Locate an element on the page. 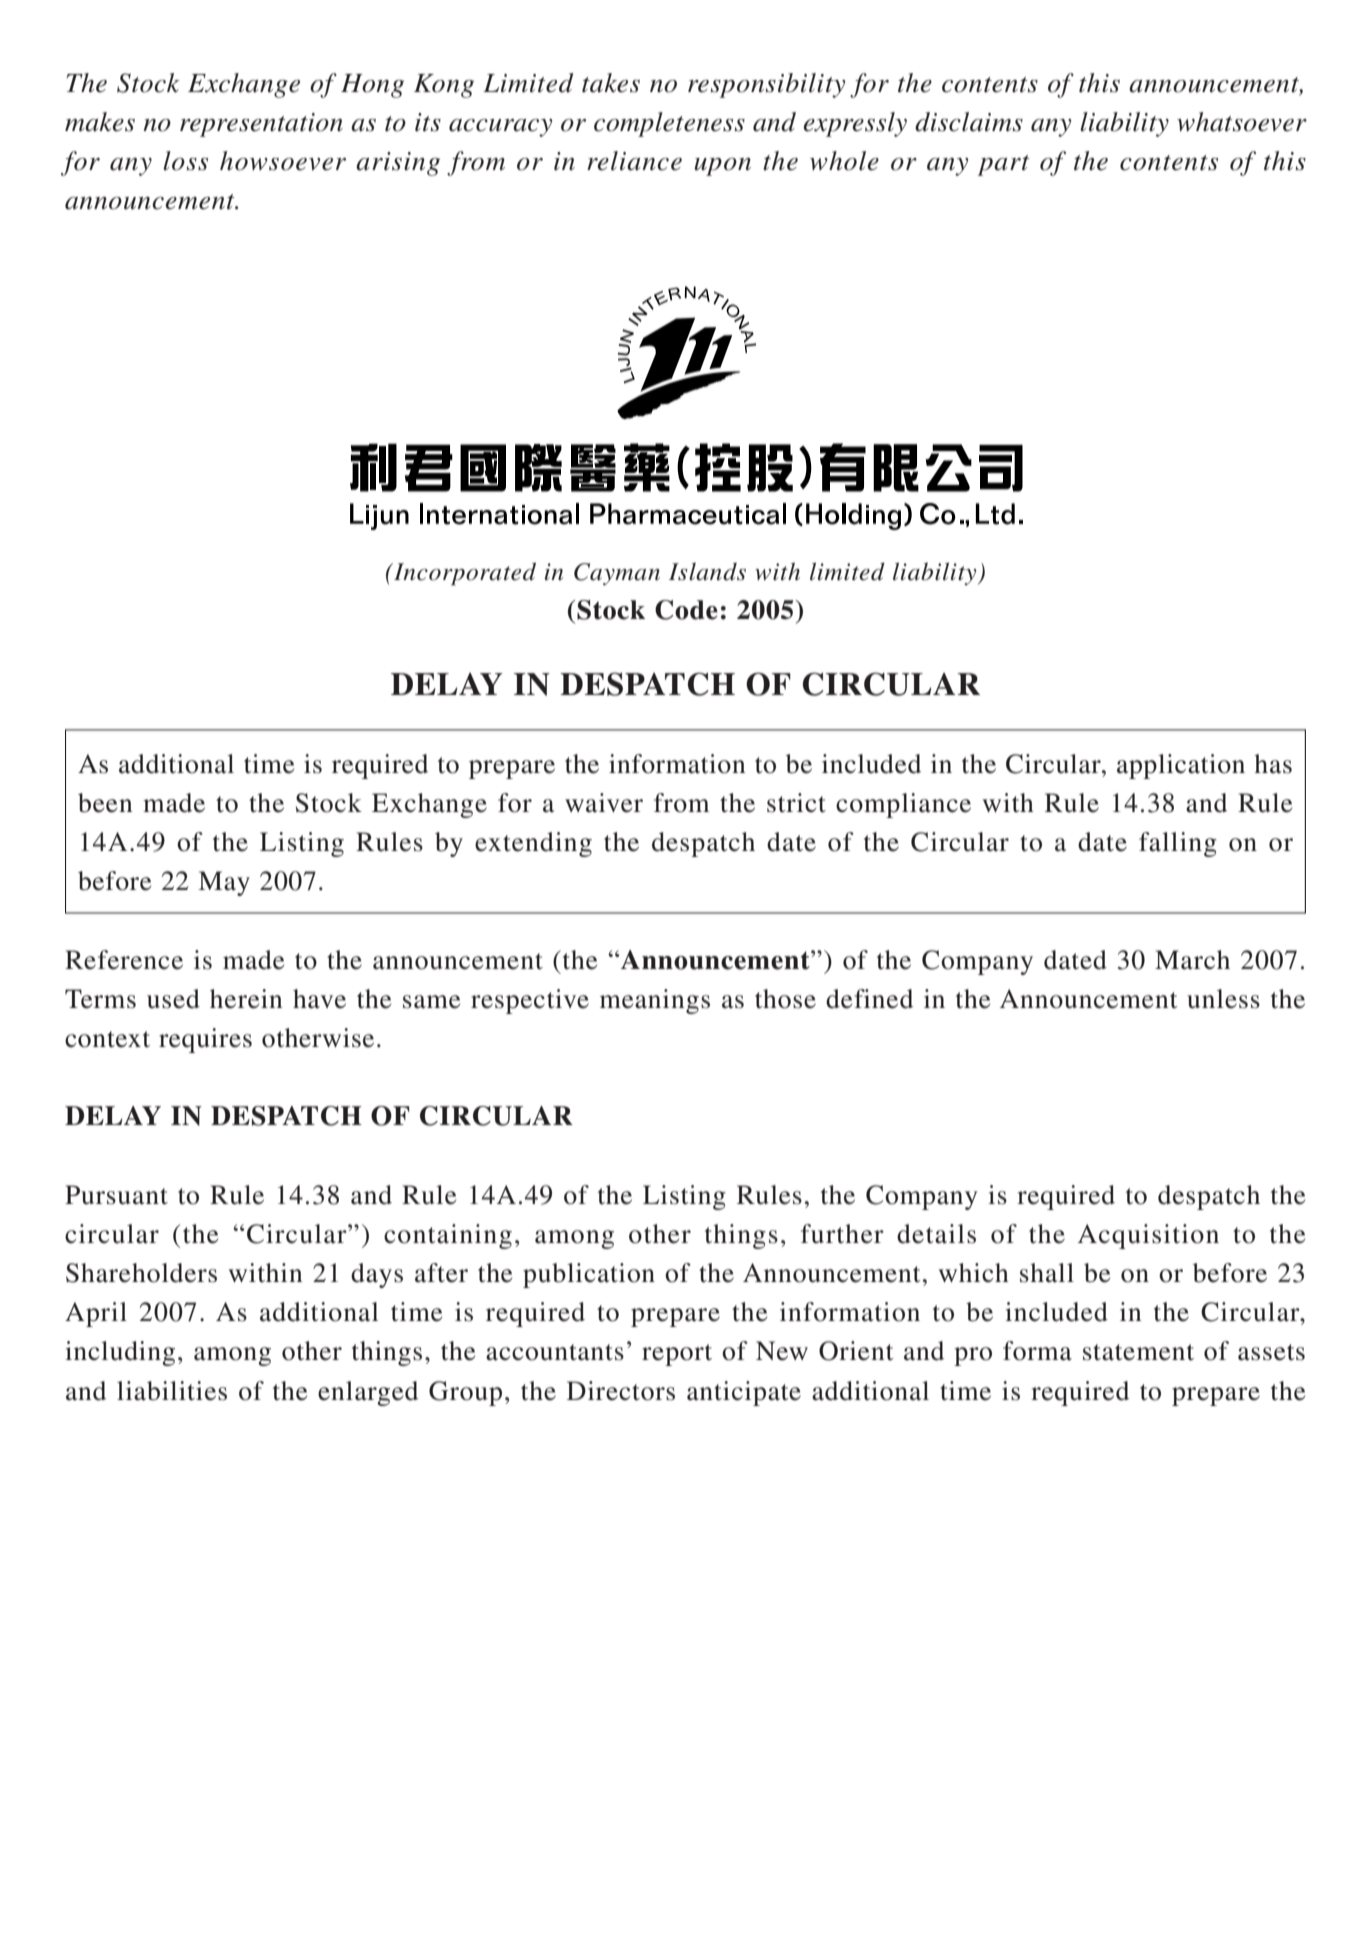  liabilities is located at coordinates (172, 1391).
